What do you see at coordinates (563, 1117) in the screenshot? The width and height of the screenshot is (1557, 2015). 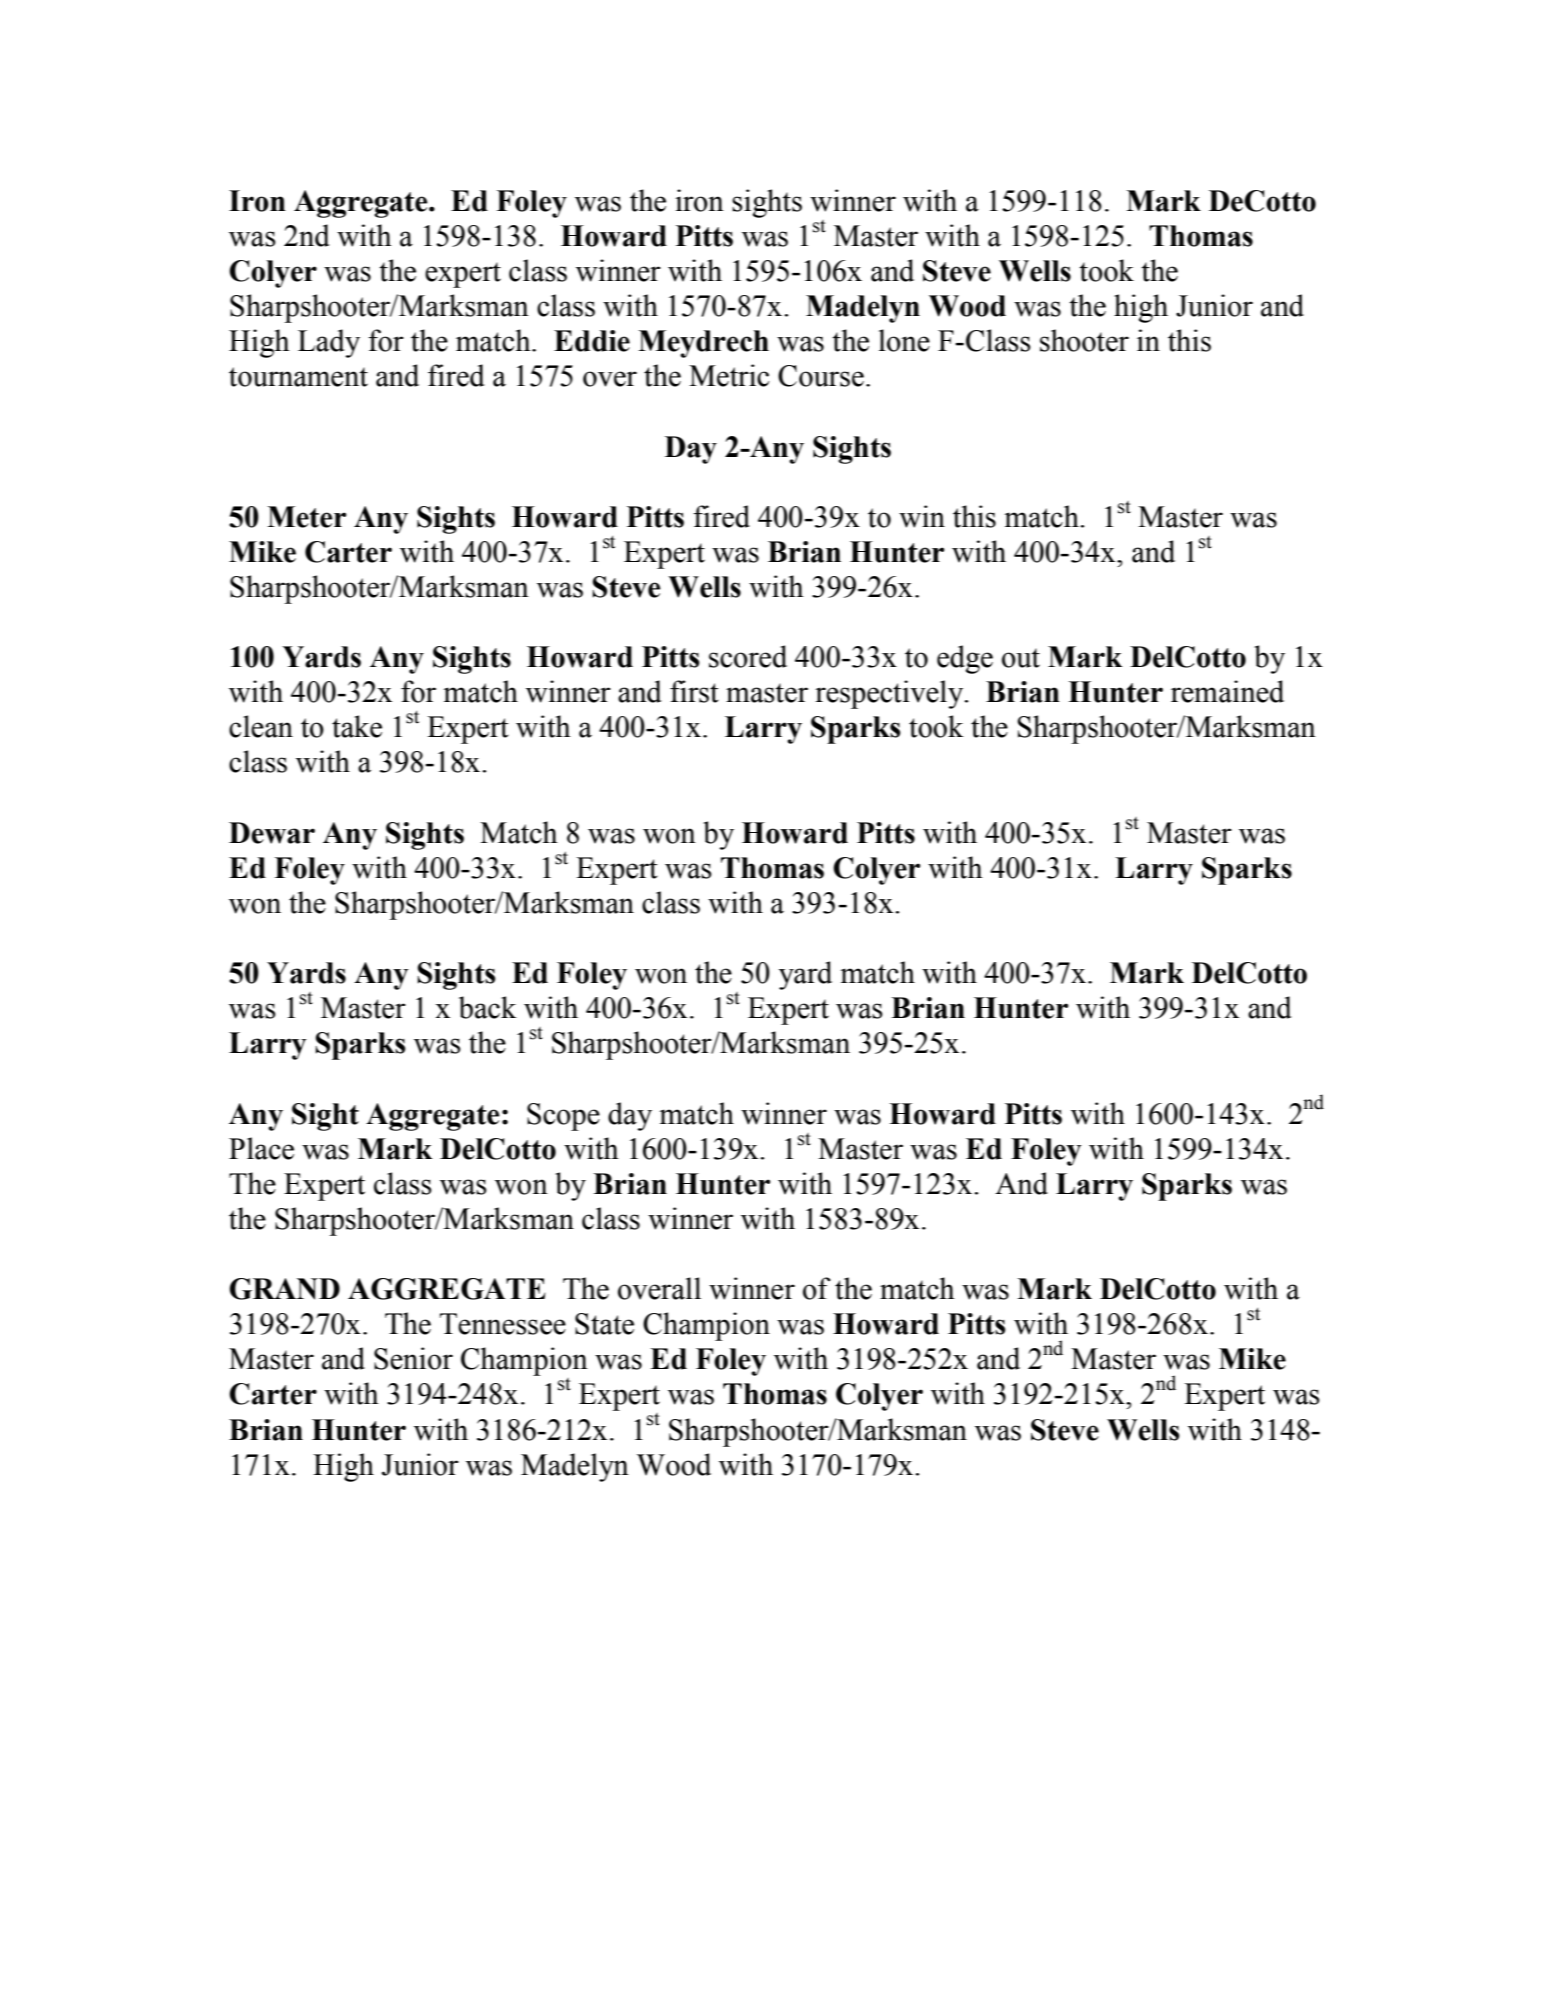 I see `Scope` at bounding box center [563, 1117].
